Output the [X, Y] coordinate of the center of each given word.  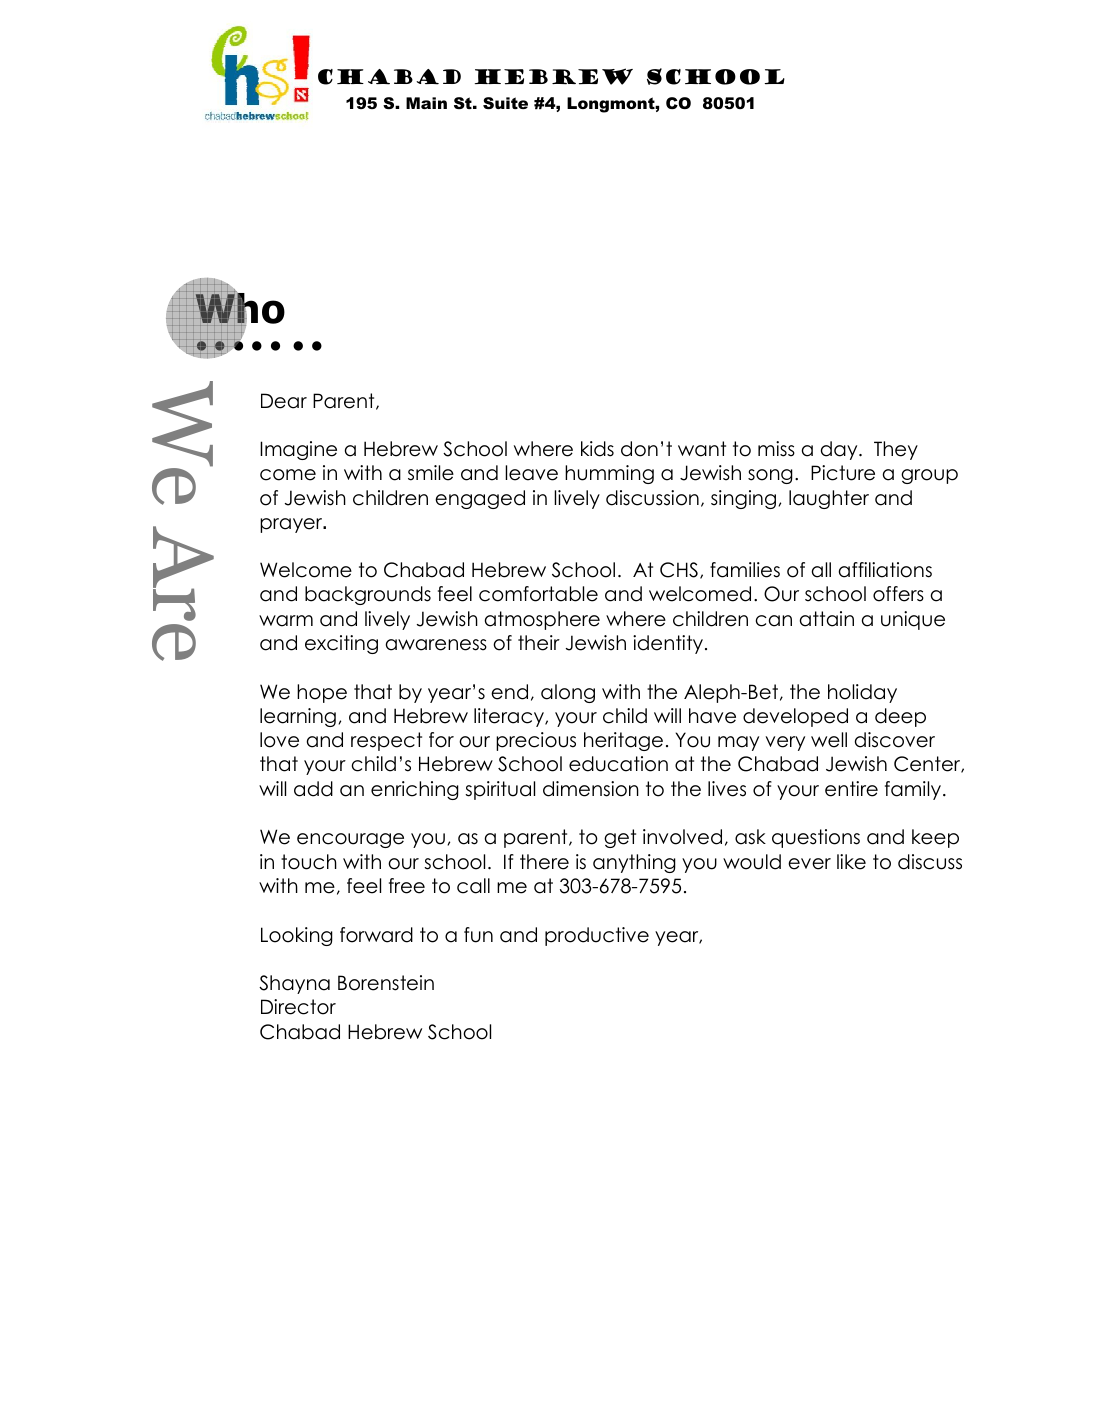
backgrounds [368, 595]
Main [426, 103]
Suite [505, 103]
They [896, 450]
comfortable [538, 594]
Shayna [294, 984]
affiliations [885, 570]
